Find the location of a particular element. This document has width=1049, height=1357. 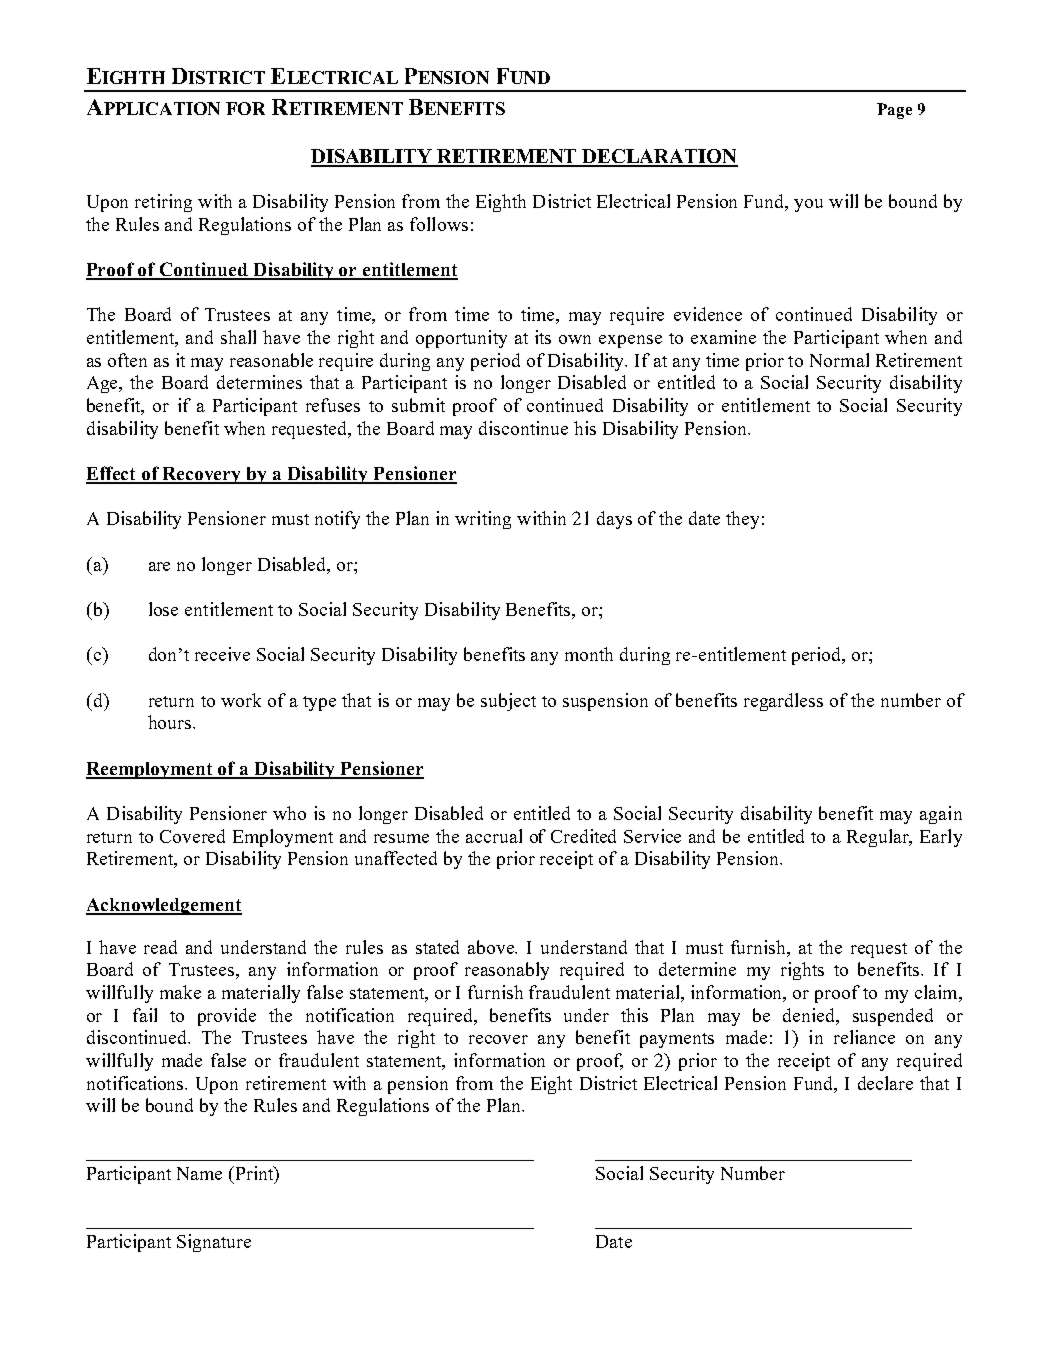

follows is located at coordinates (439, 224).
